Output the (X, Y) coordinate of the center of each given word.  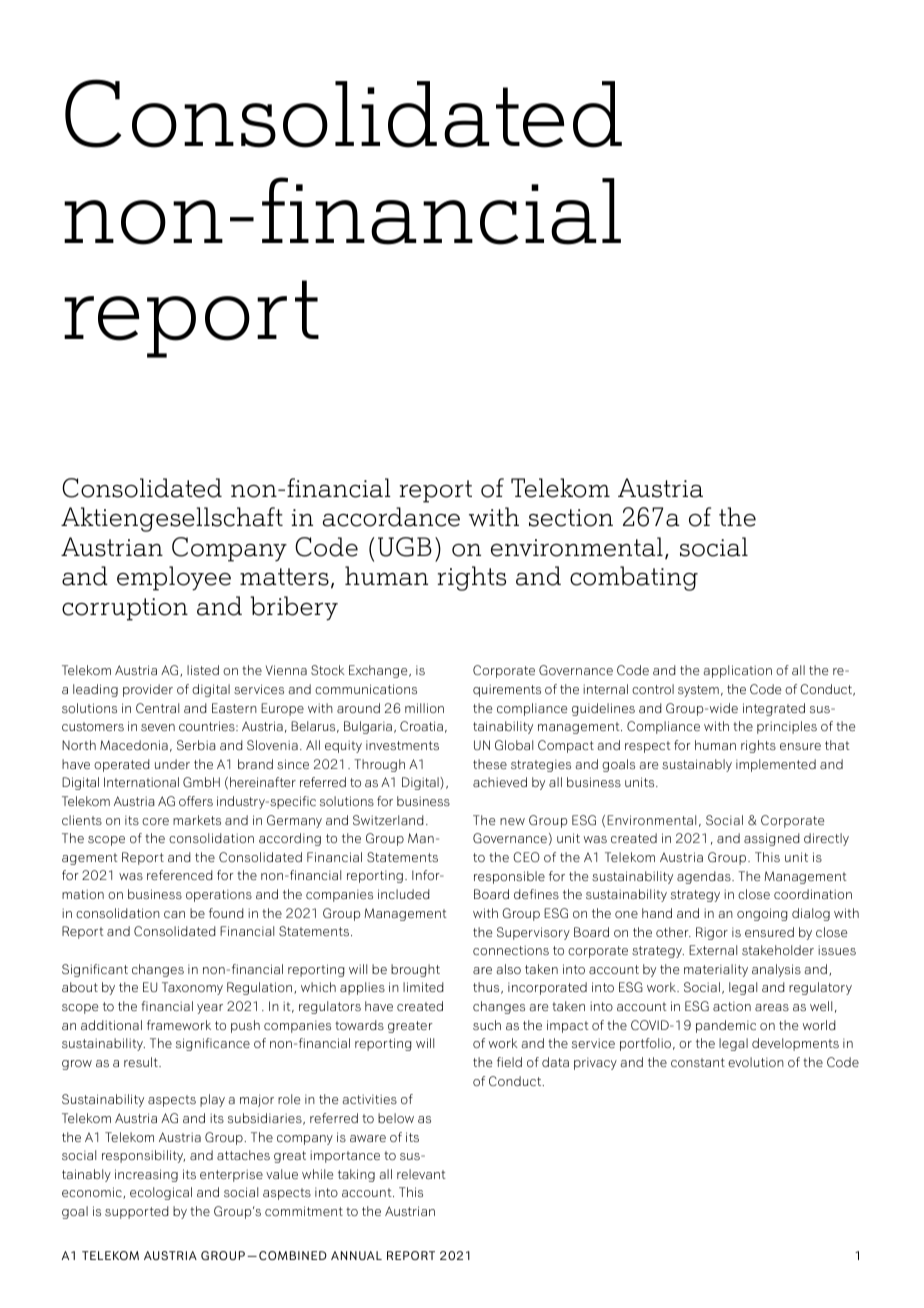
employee (174, 578)
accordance (391, 517)
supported (137, 1212)
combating (634, 578)
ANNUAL (356, 1255)
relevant (421, 1174)
